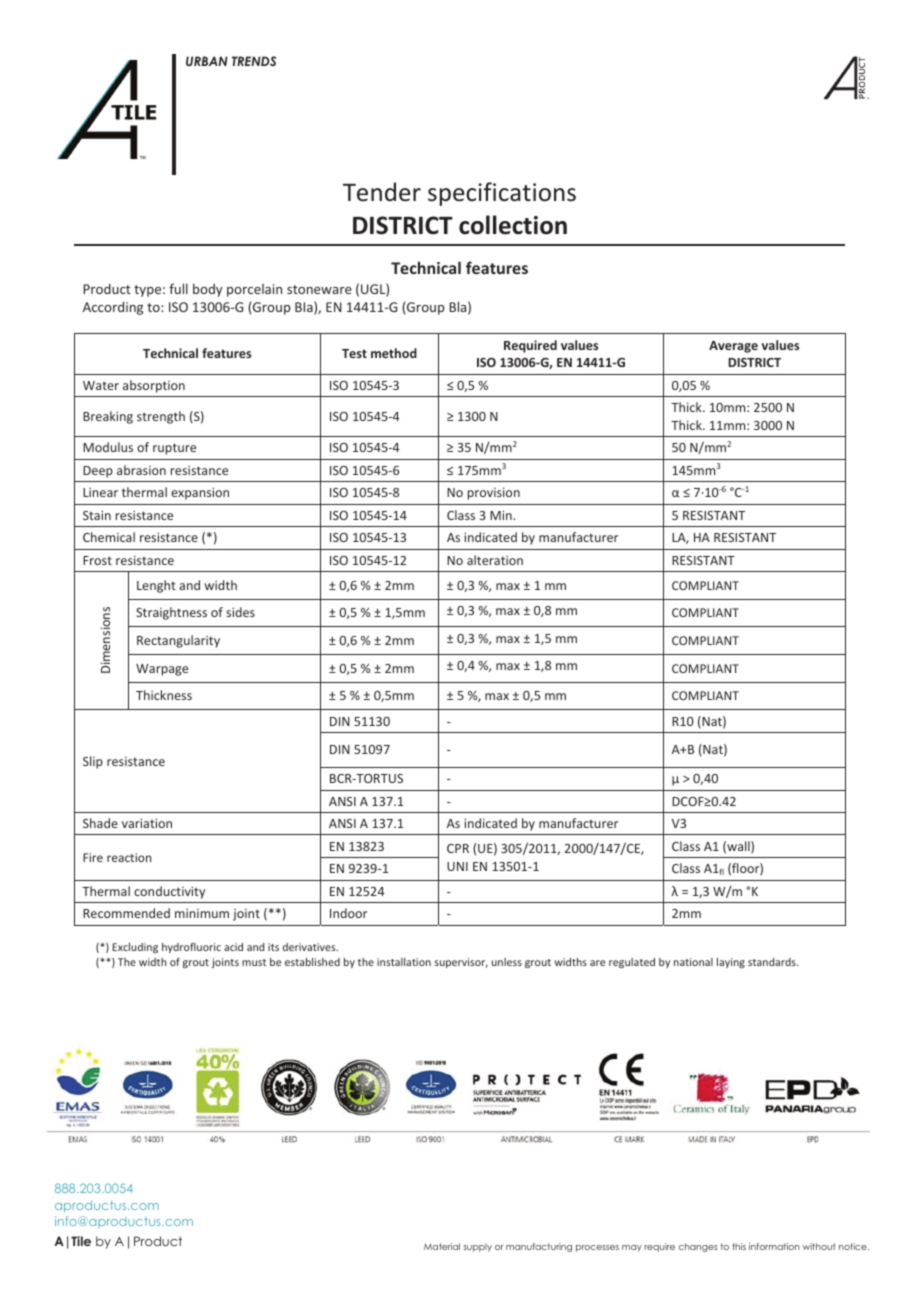  What do you see at coordinates (156, 586) in the screenshot?
I see `Lenght` at bounding box center [156, 586].
